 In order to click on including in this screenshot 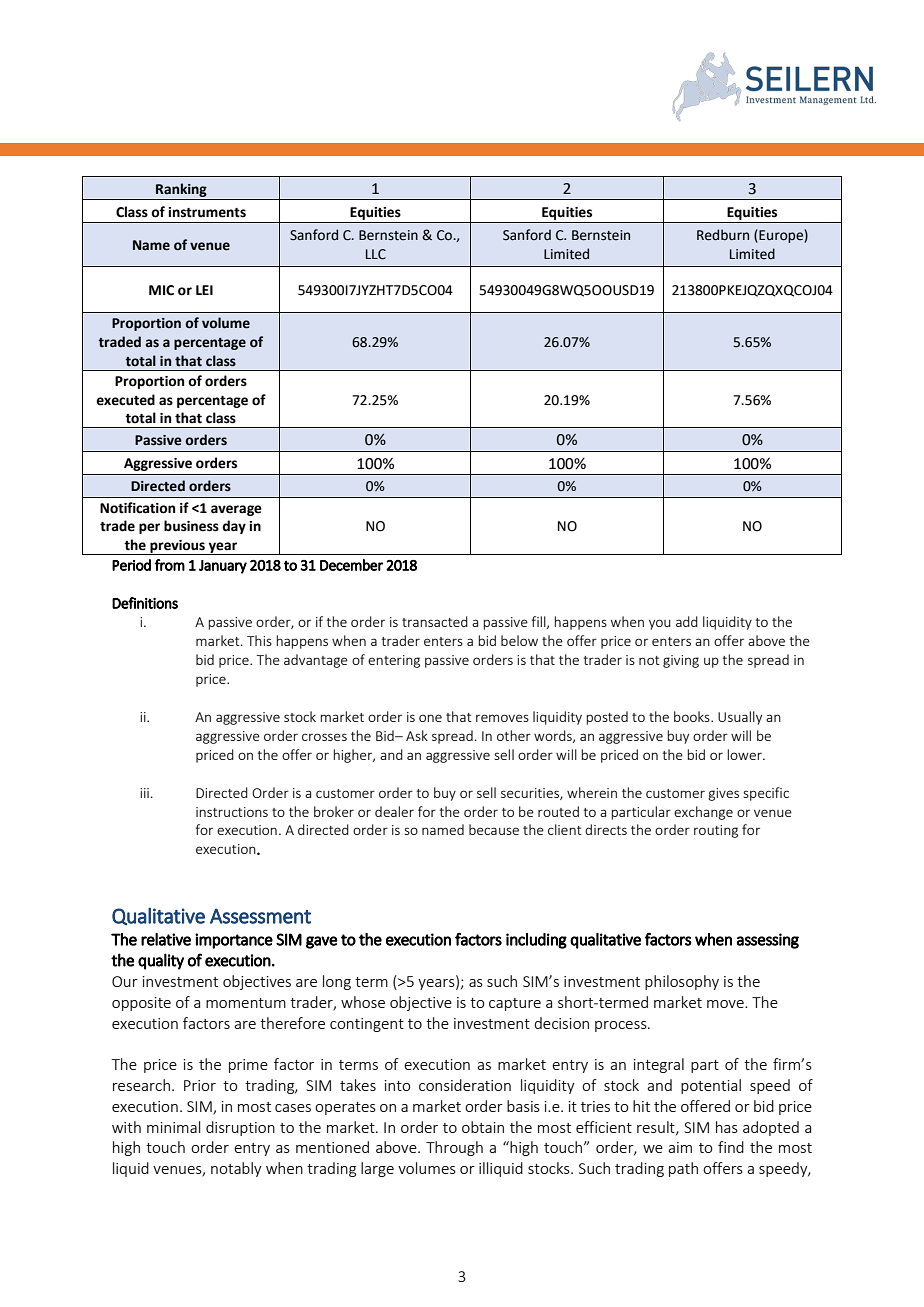, I will do `click(536, 941)`.
